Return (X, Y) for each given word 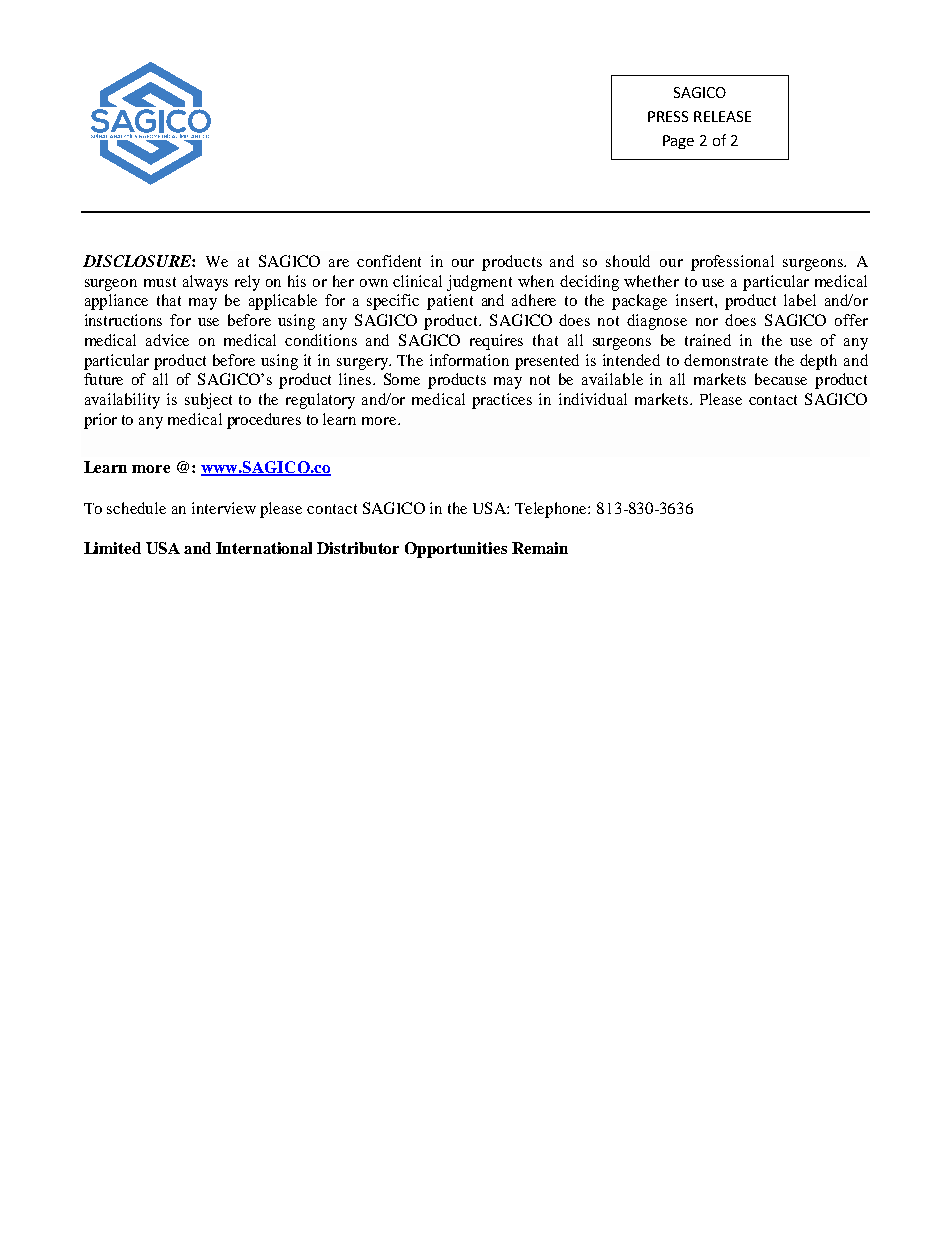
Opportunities (456, 550)
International (264, 548)
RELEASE (722, 116)
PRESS (668, 116)
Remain (540, 548)
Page (678, 142)
